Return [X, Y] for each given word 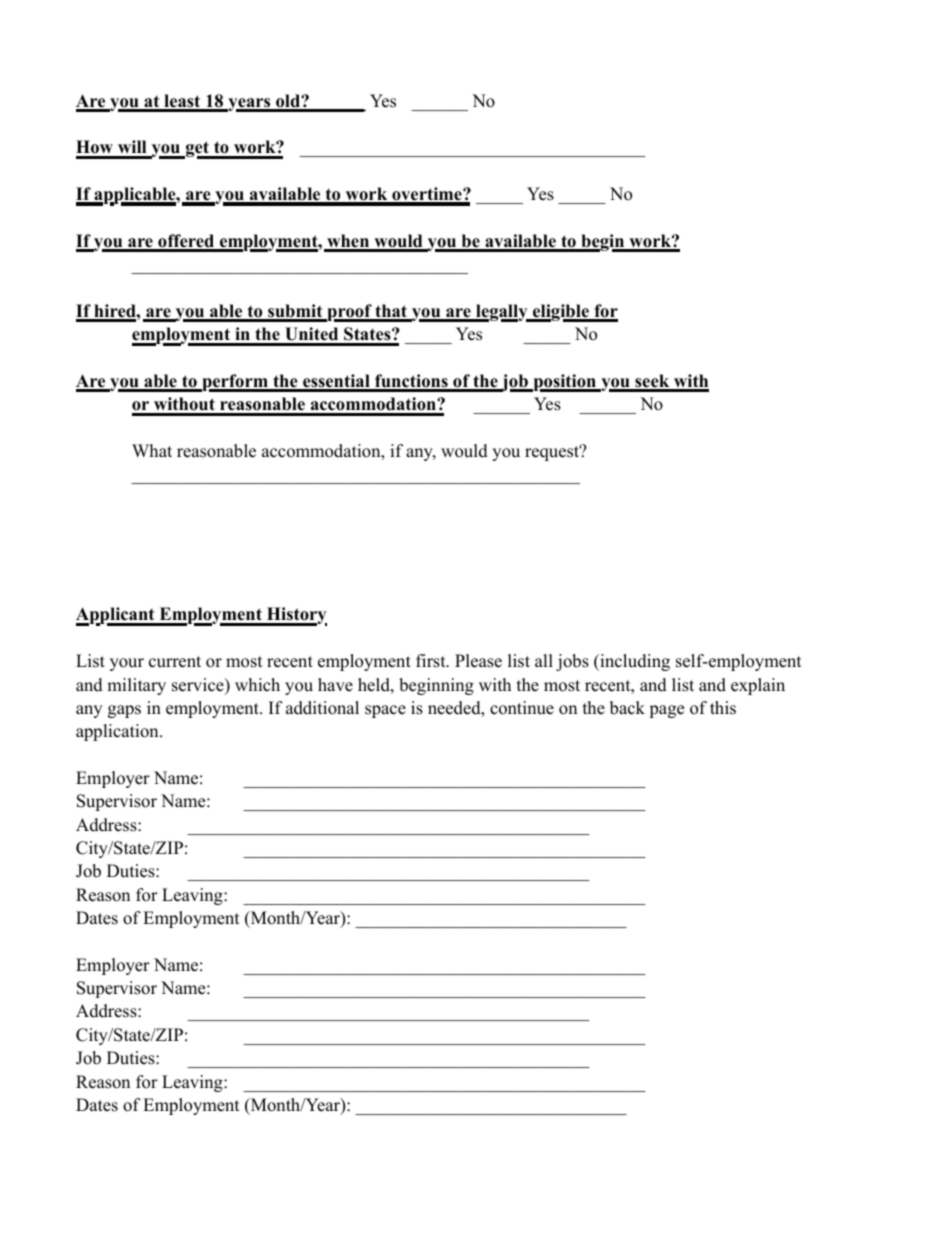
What [152, 450]
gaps [124, 711]
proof [349, 313]
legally [502, 313]
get [197, 150]
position [565, 383]
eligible [561, 313]
